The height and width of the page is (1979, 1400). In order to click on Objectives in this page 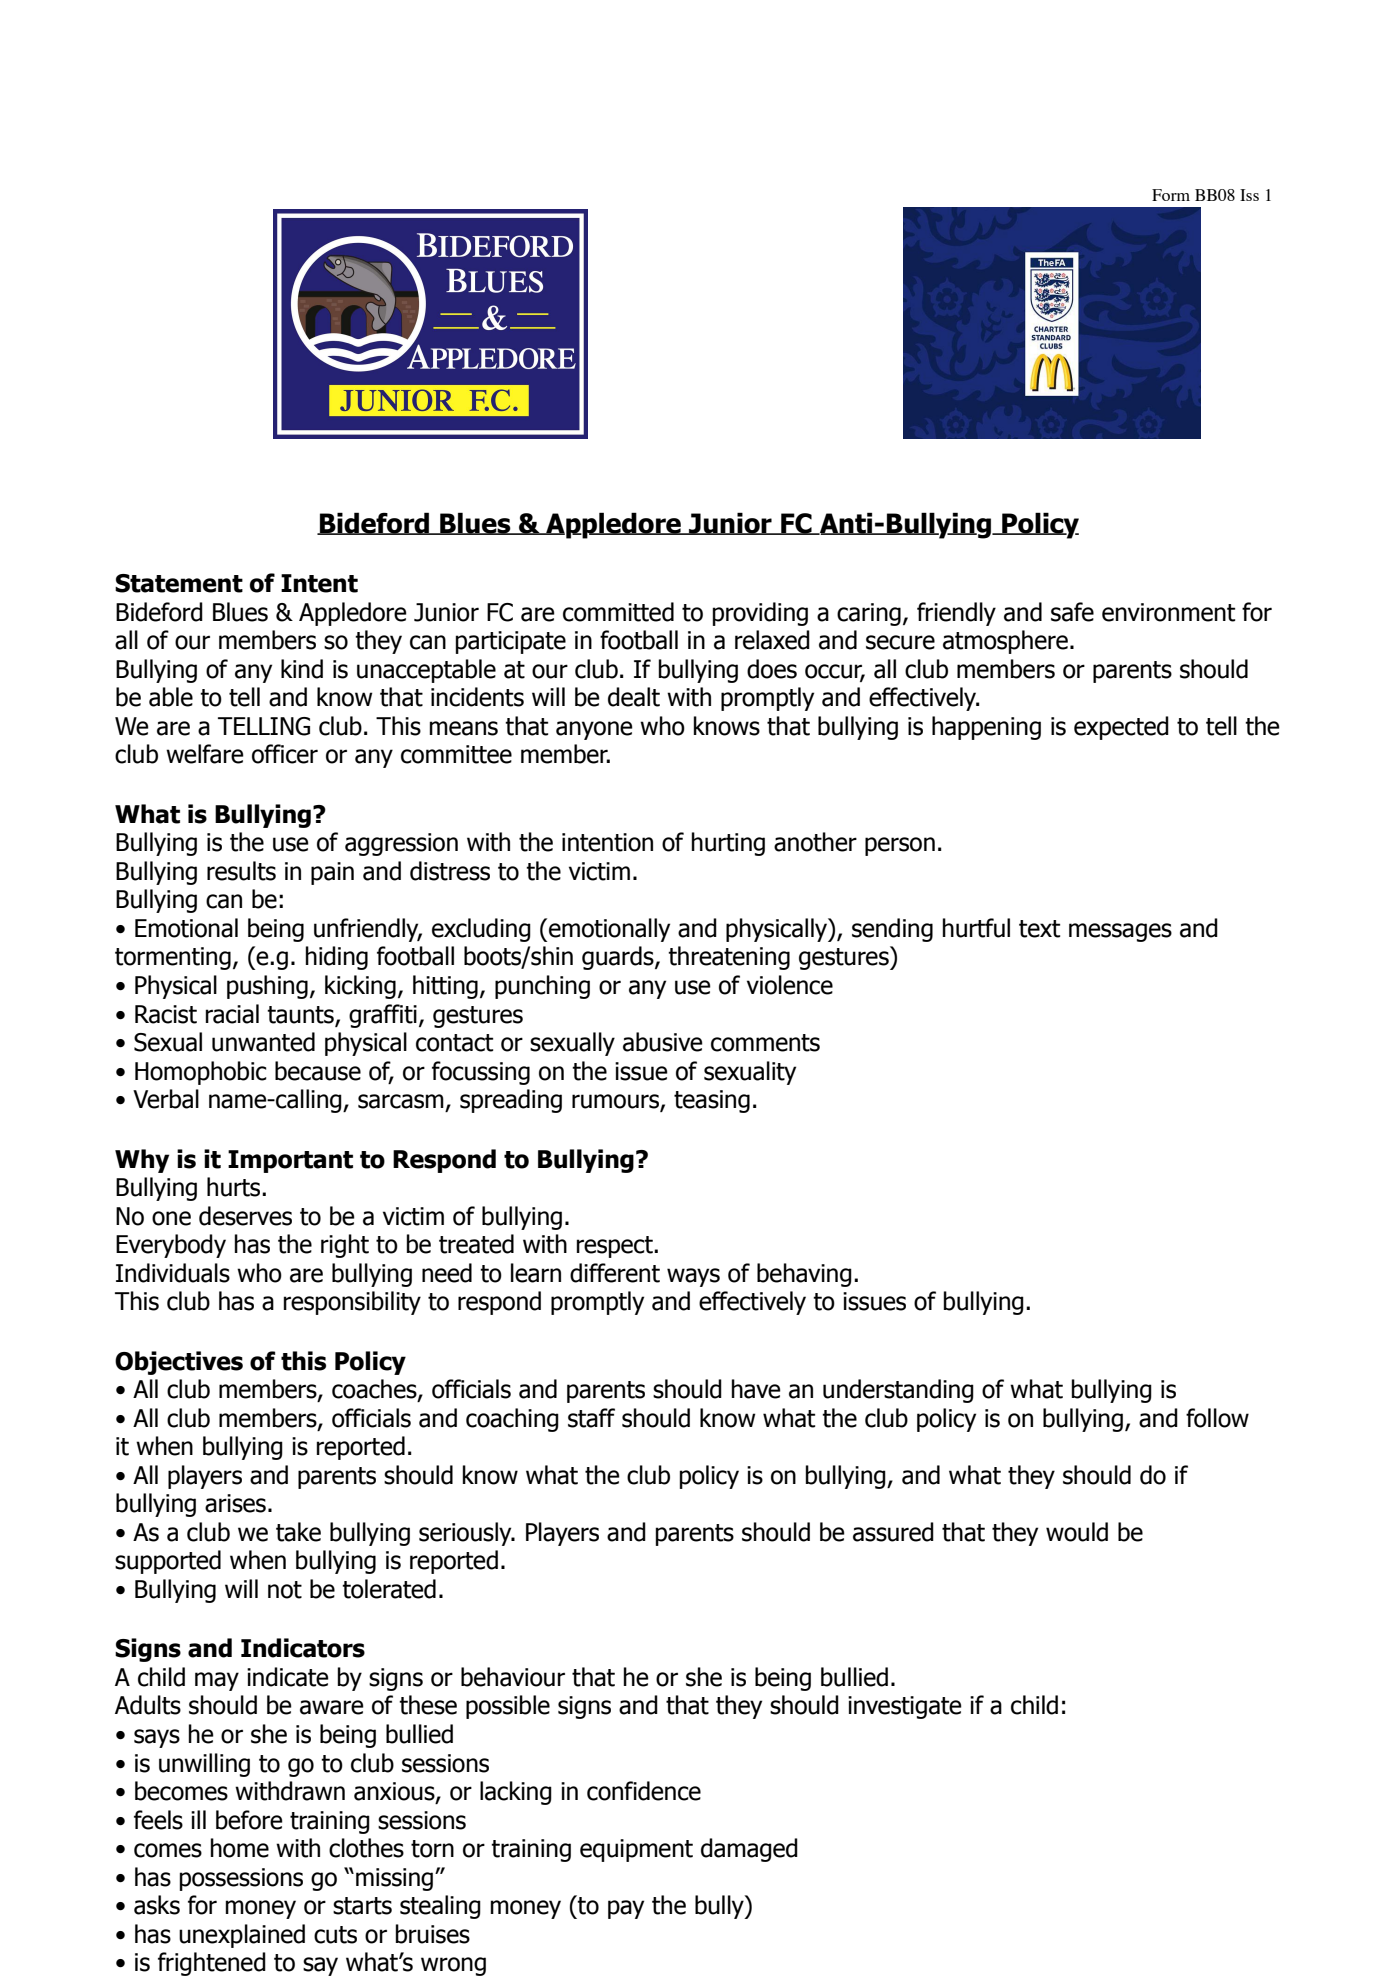, I will do `click(179, 1363)`.
